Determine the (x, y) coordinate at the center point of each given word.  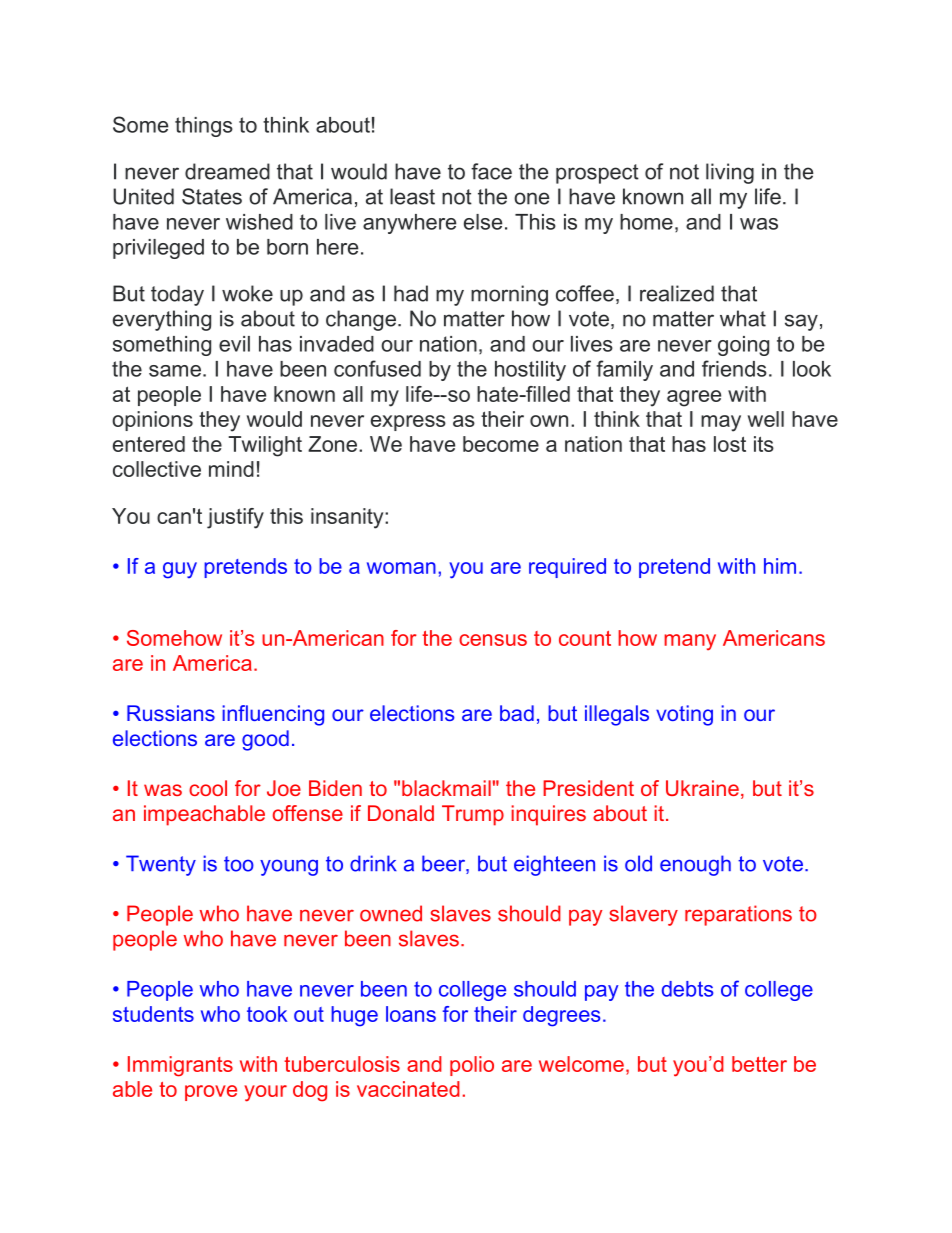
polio (472, 1066)
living (730, 173)
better (759, 1064)
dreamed (227, 171)
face (491, 171)
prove (211, 1093)
